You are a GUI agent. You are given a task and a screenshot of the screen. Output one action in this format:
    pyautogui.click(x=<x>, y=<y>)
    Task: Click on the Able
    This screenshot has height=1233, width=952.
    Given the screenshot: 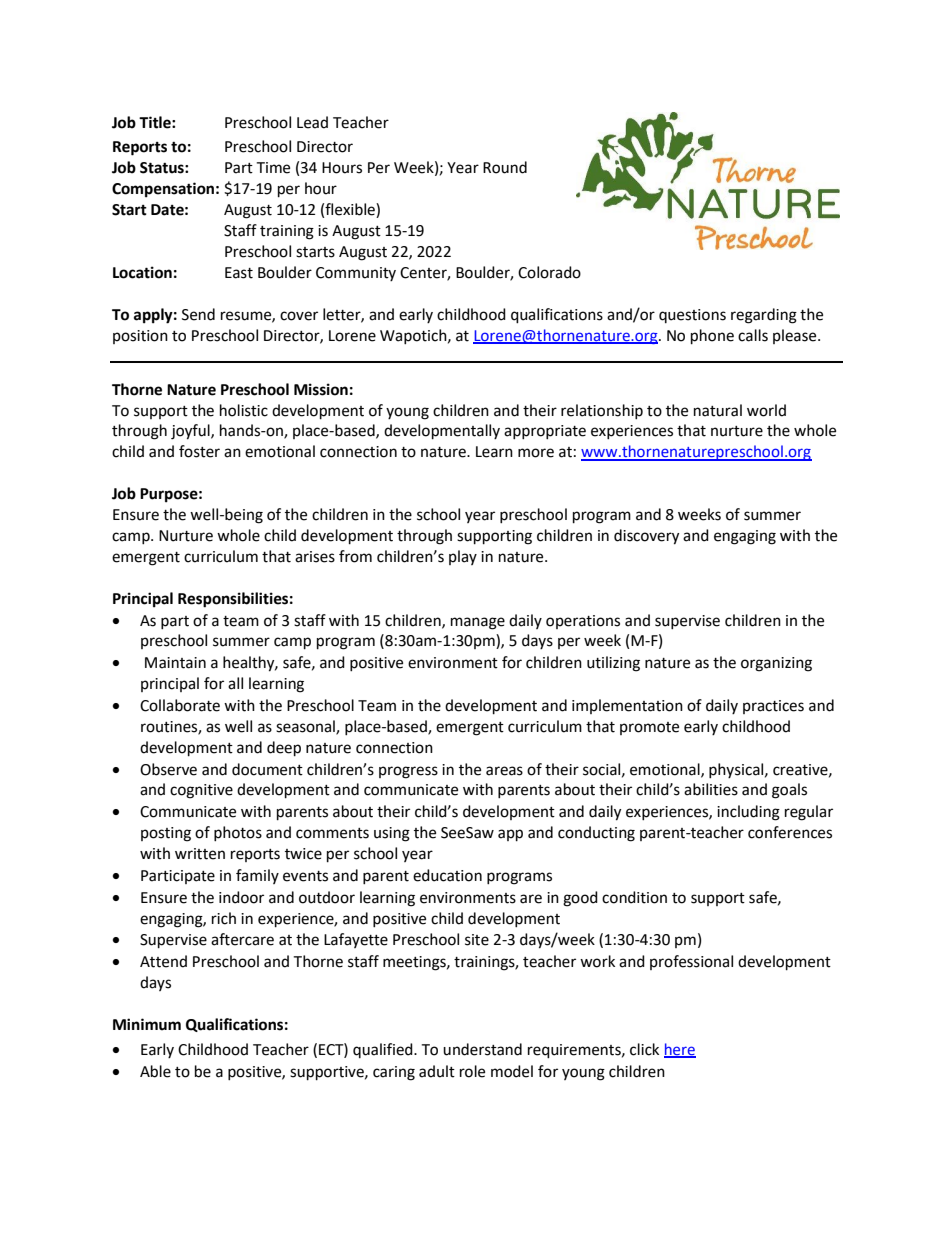 What is the action you would take?
    pyautogui.click(x=155, y=1071)
